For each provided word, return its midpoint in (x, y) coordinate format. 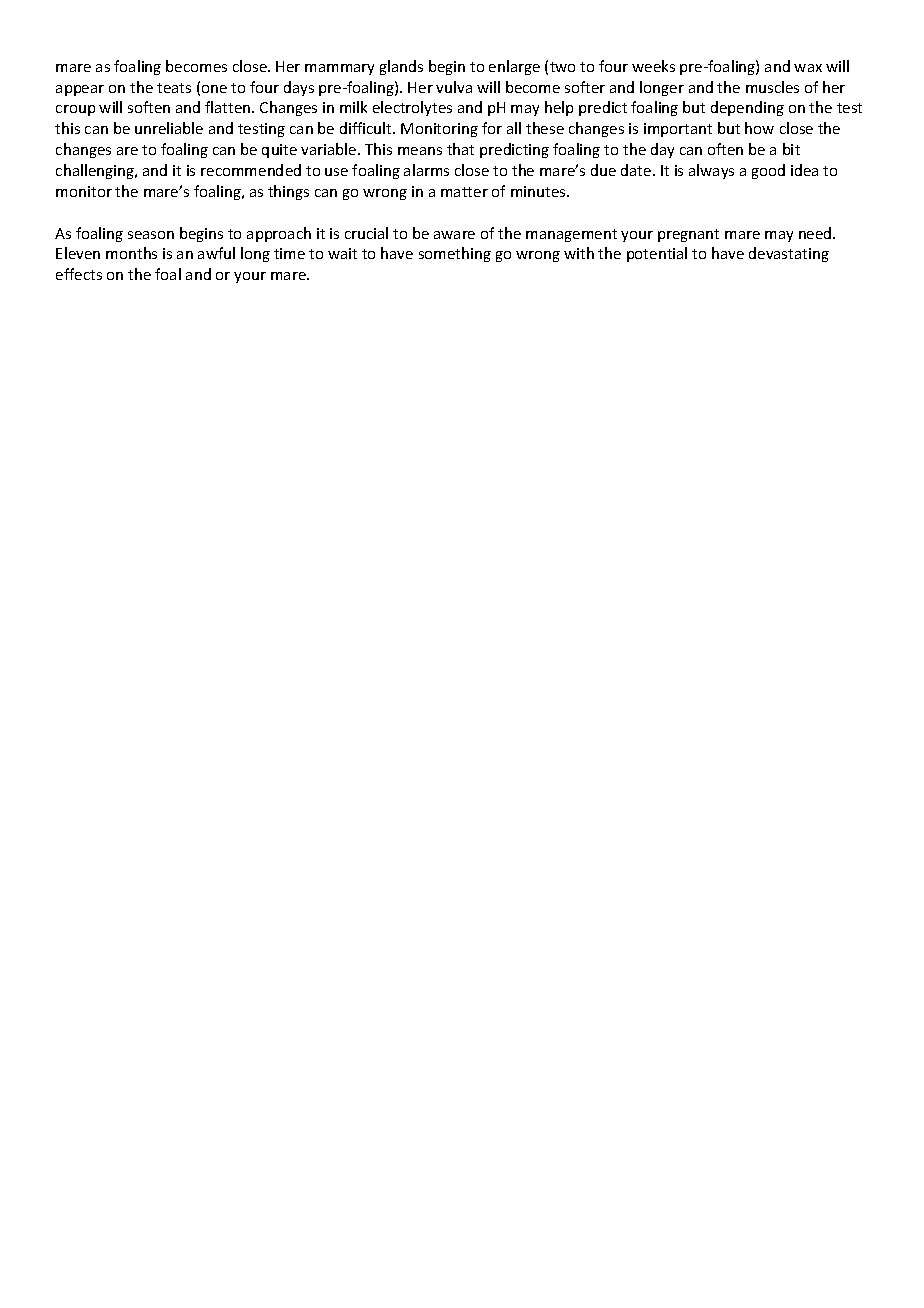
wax (808, 68)
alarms (426, 170)
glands (401, 67)
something (455, 254)
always (711, 171)
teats (174, 88)
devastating (789, 254)
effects (79, 274)
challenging (96, 171)
